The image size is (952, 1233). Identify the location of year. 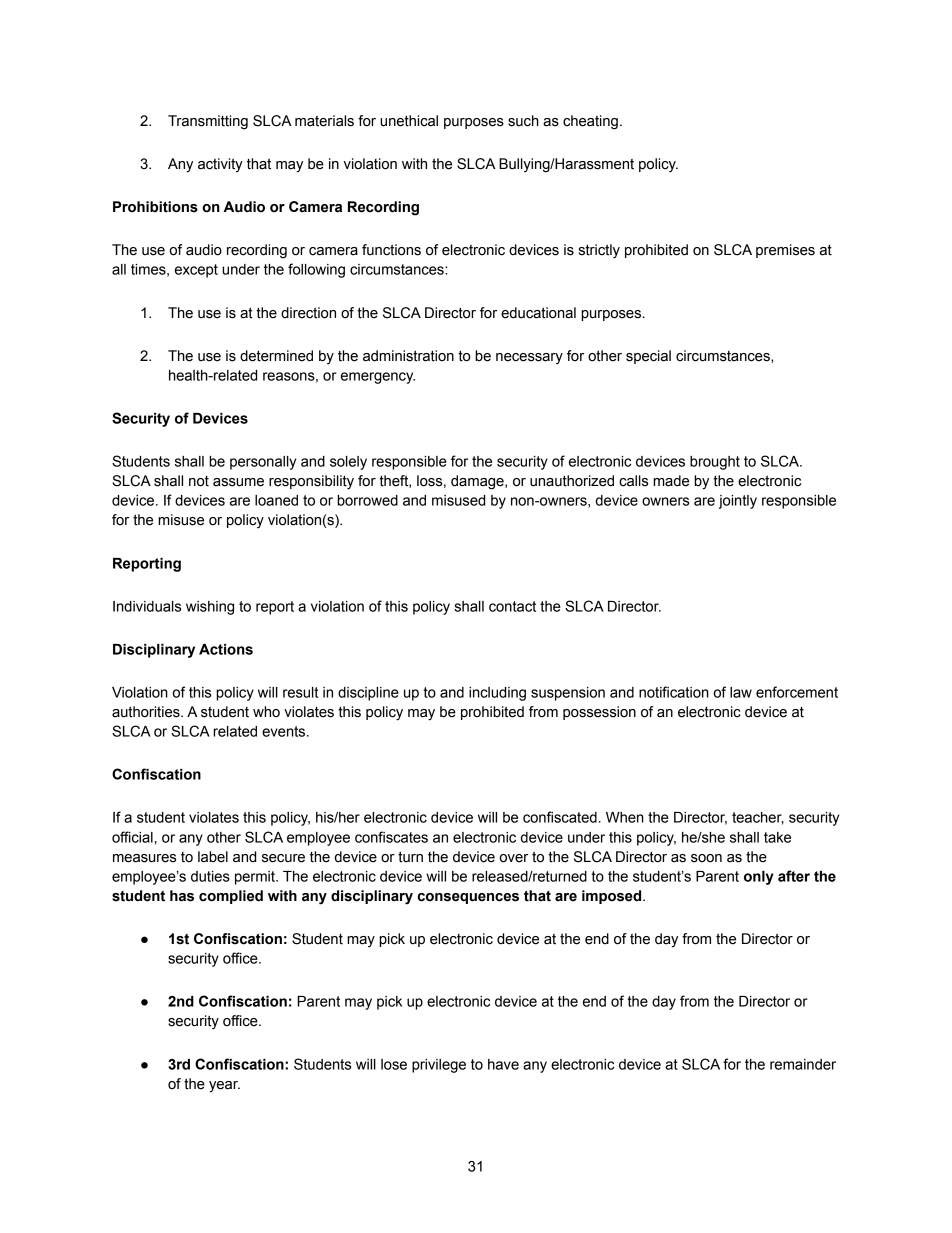
(224, 1087).
